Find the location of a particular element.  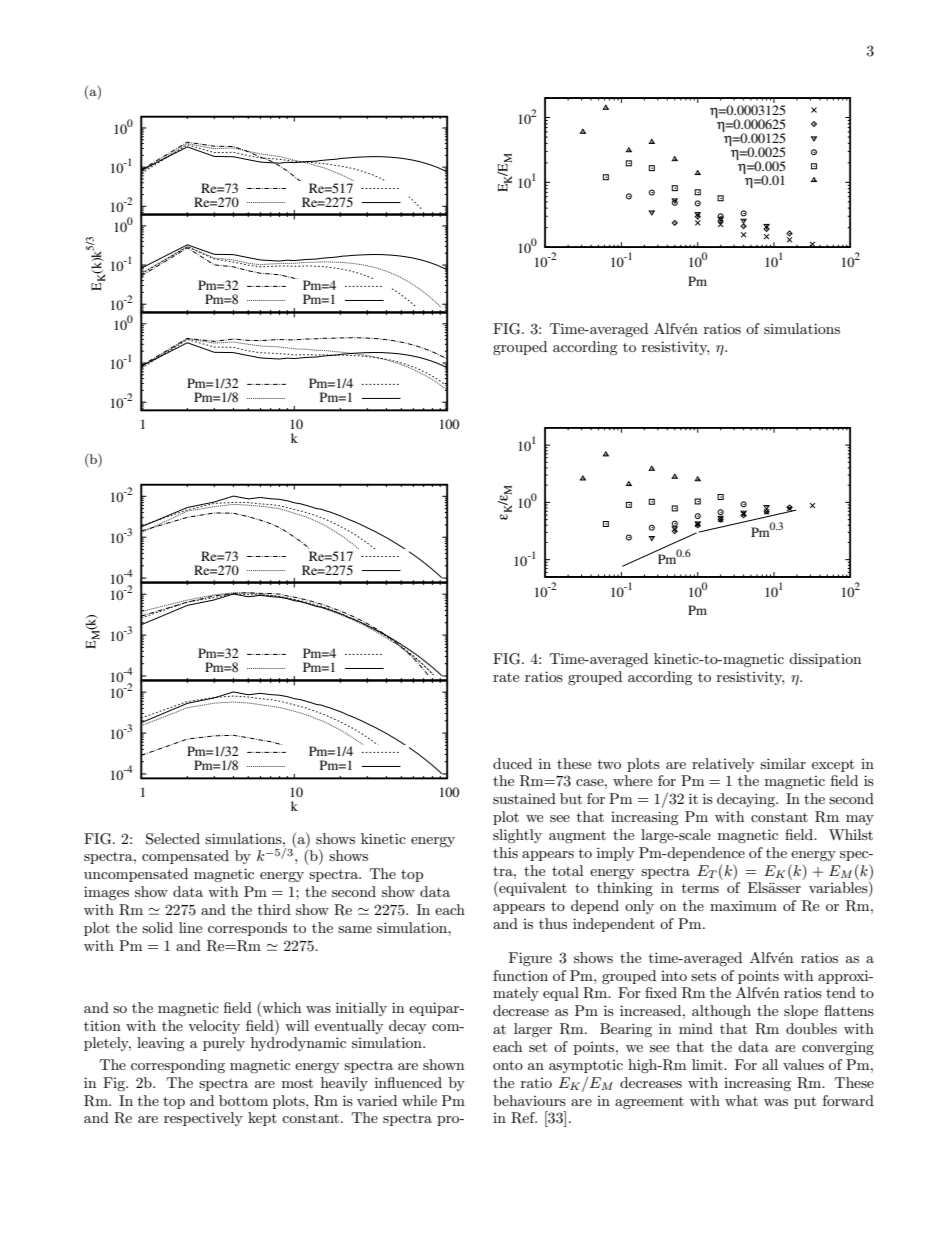

dissipation is located at coordinates (825, 660).
